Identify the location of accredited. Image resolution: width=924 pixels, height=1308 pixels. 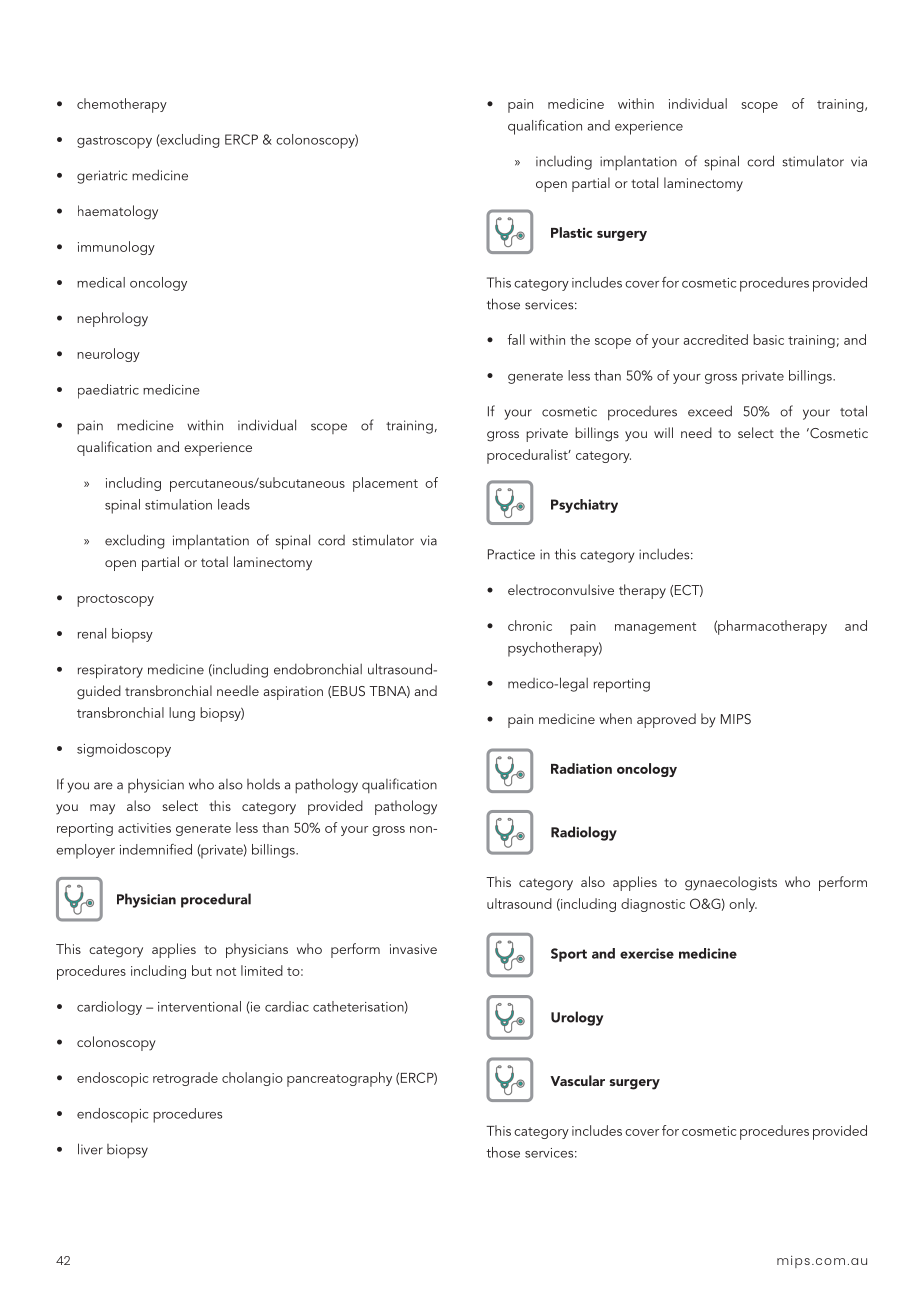
(716, 339).
